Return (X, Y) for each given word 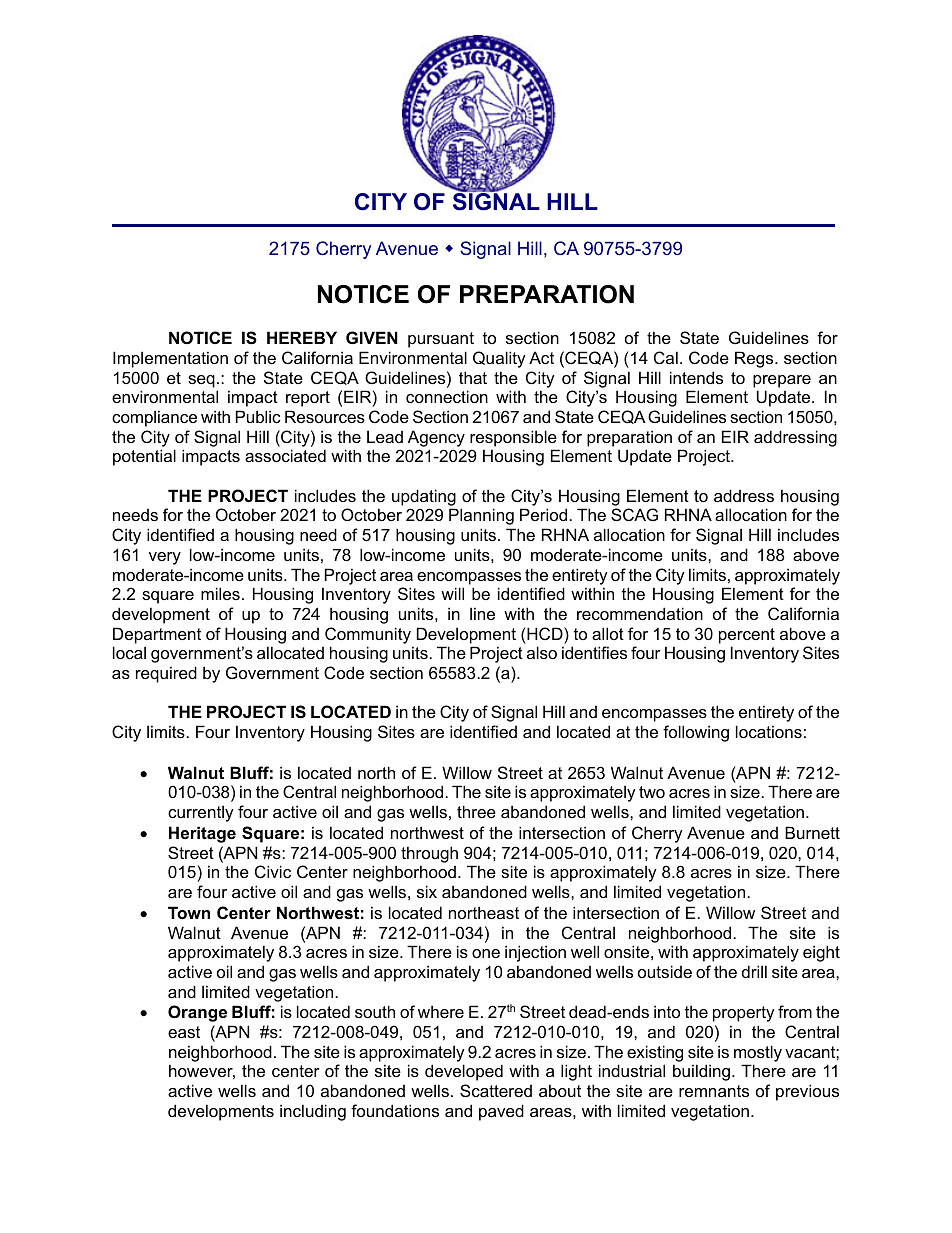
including (313, 1112)
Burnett (812, 832)
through (429, 854)
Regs (755, 359)
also (542, 652)
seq (201, 381)
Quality (499, 359)
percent (747, 636)
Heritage (202, 834)
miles (220, 593)
